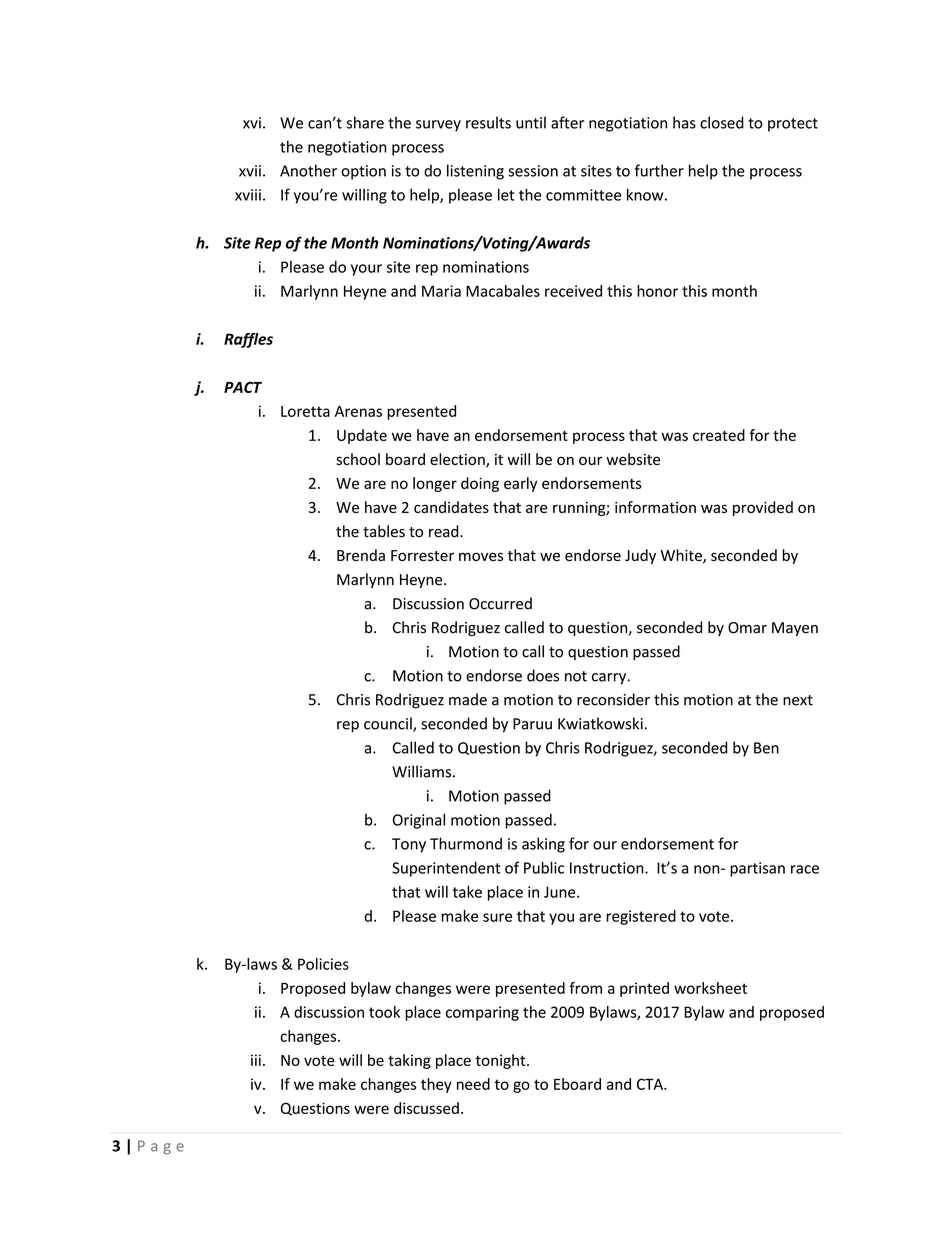  I want to click on Occurred, so click(500, 603).
